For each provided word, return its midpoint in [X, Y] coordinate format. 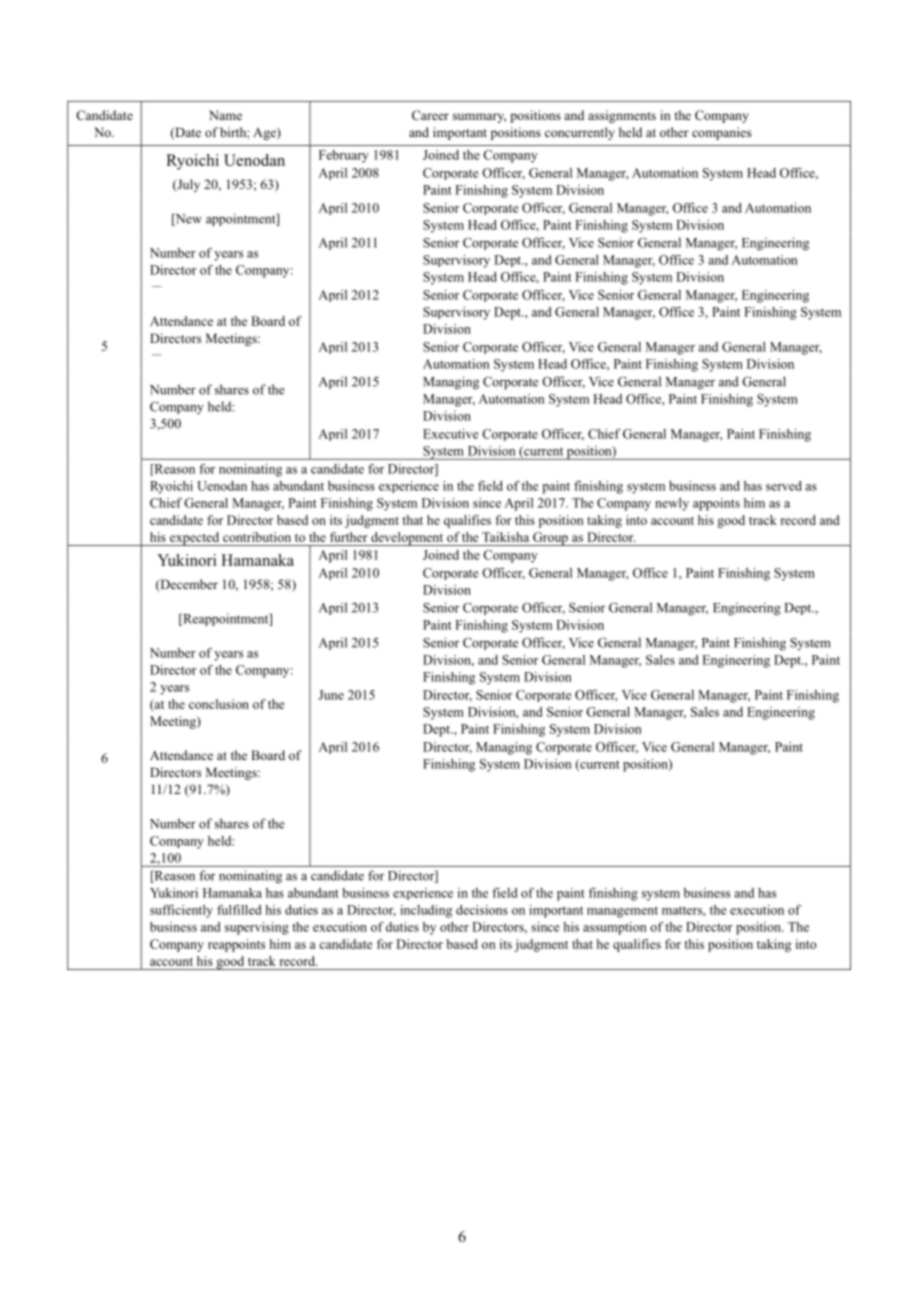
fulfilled [239, 910]
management [622, 912]
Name [225, 115]
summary [479, 118]
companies [721, 133]
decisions [482, 910]
